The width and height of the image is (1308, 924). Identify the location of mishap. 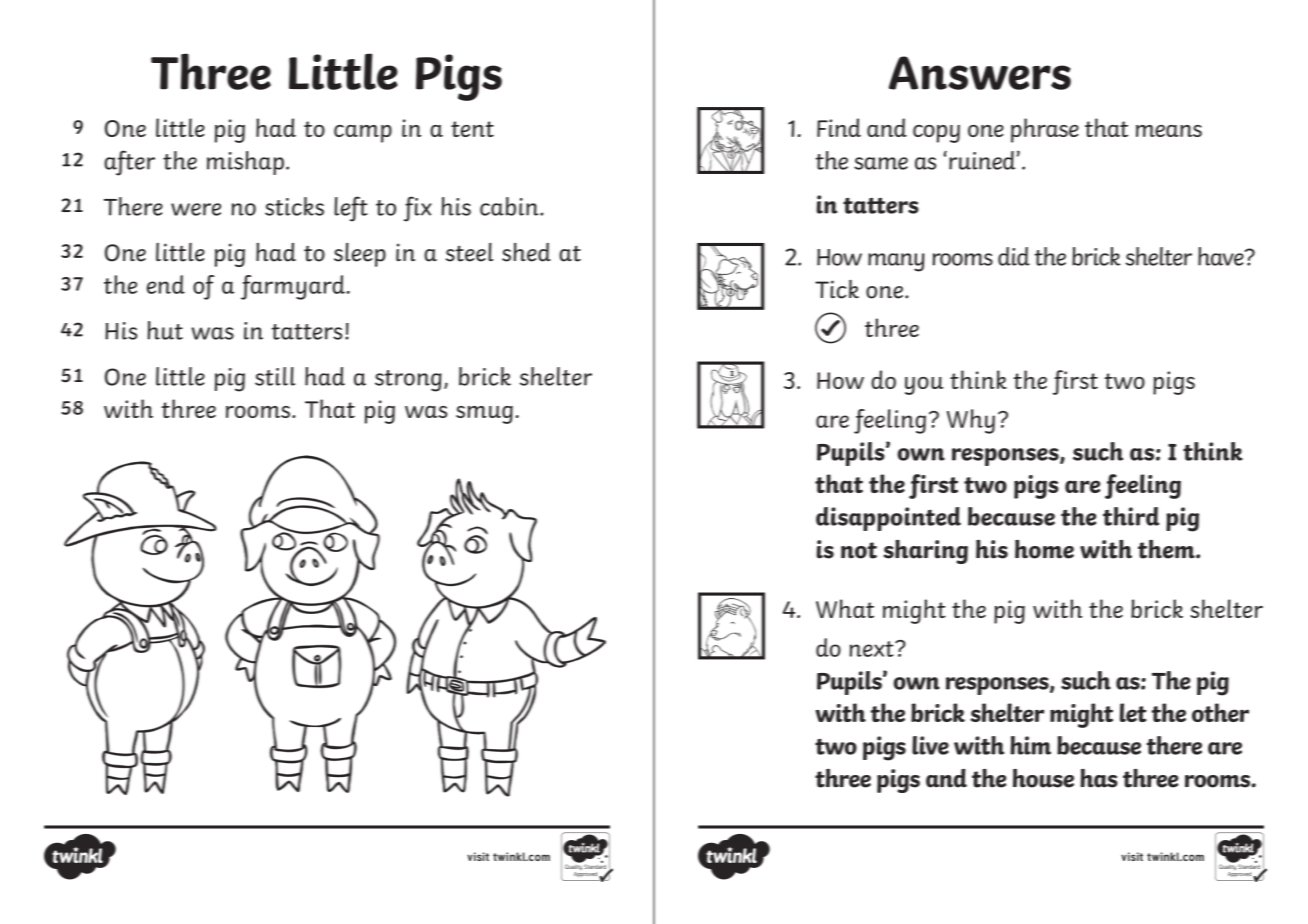
(245, 163).
